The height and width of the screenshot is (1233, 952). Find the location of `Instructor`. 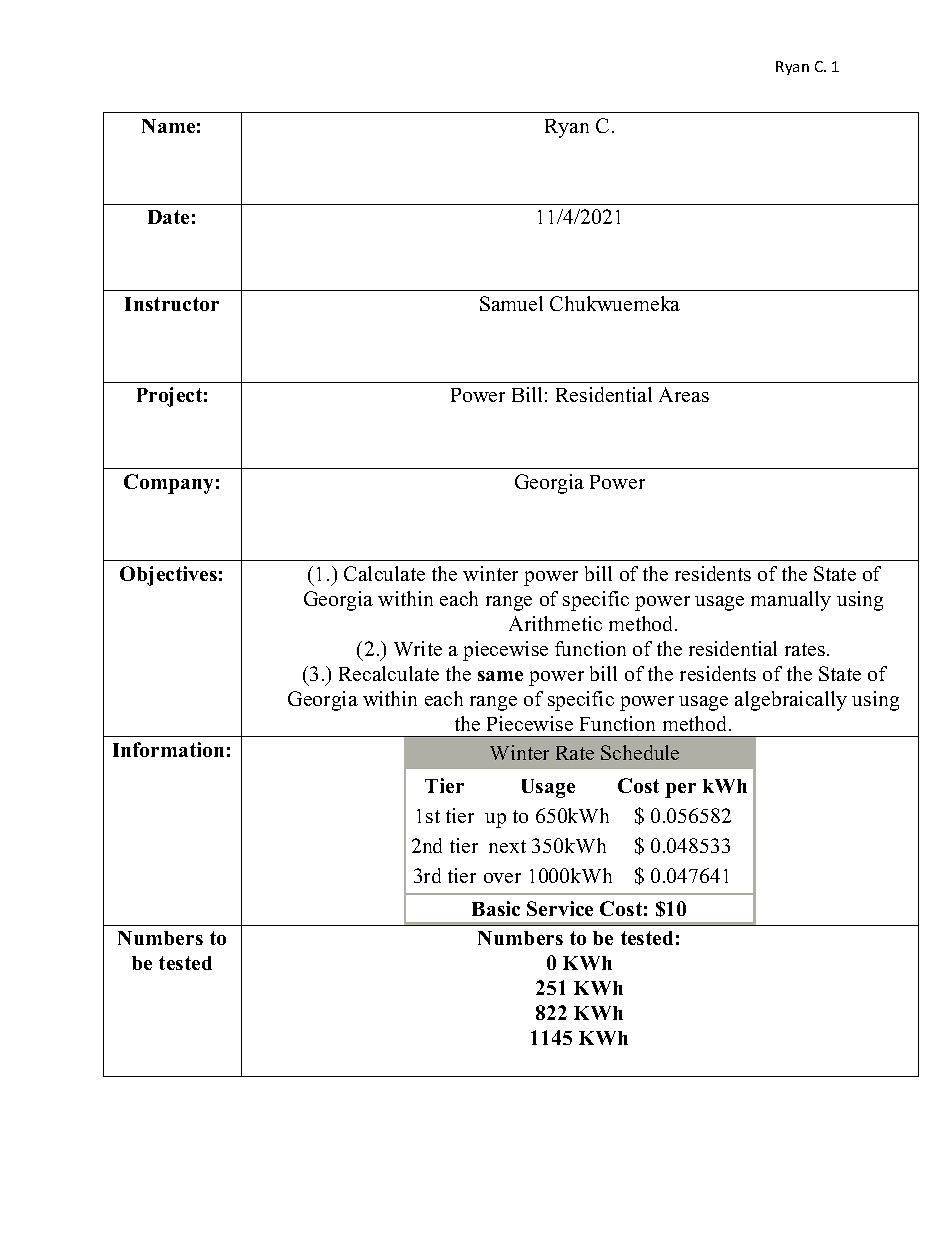

Instructor is located at coordinates (172, 304).
